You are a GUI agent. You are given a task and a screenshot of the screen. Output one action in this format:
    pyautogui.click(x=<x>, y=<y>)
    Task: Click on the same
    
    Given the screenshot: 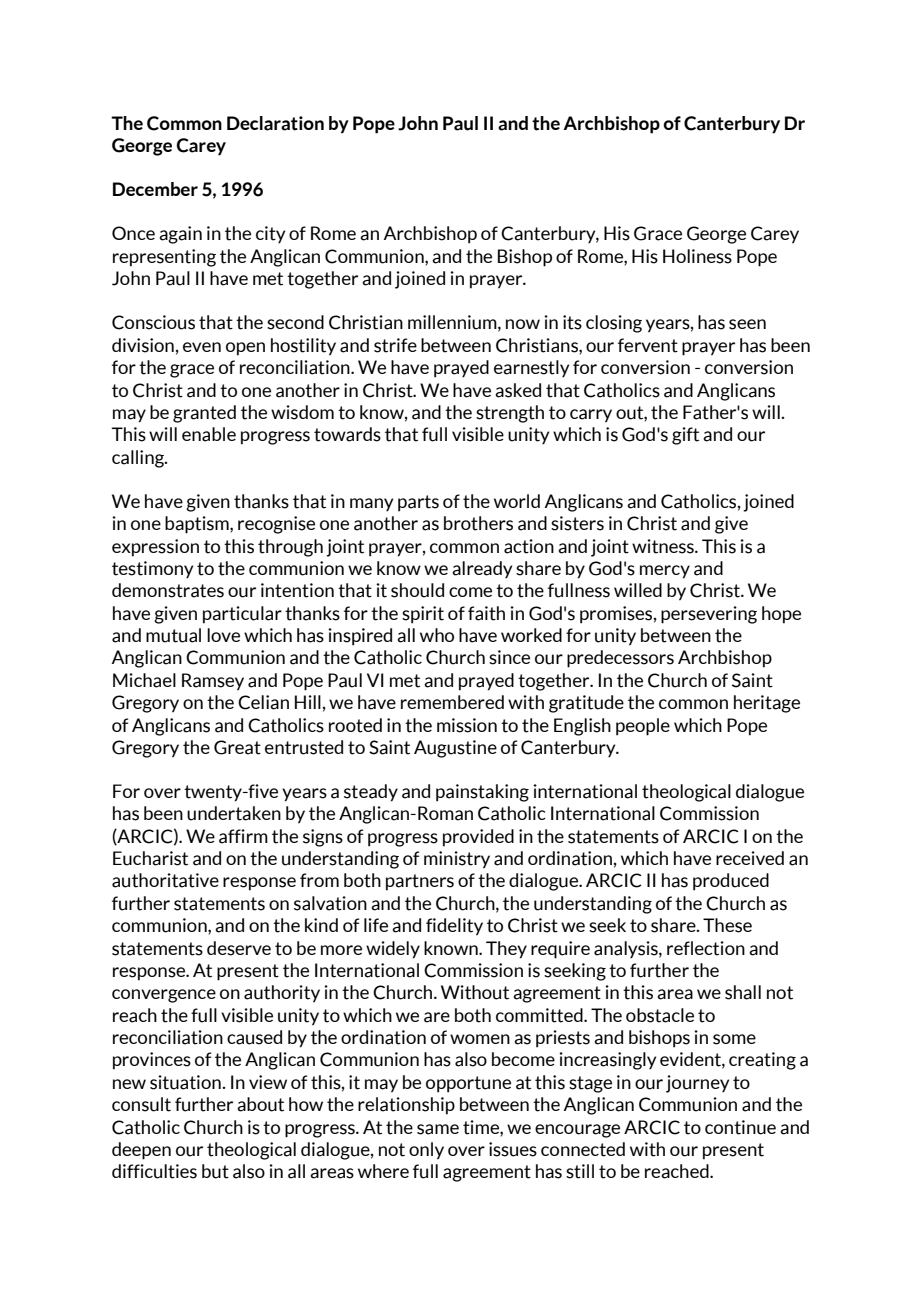 What is the action you would take?
    pyautogui.click(x=438, y=1129)
